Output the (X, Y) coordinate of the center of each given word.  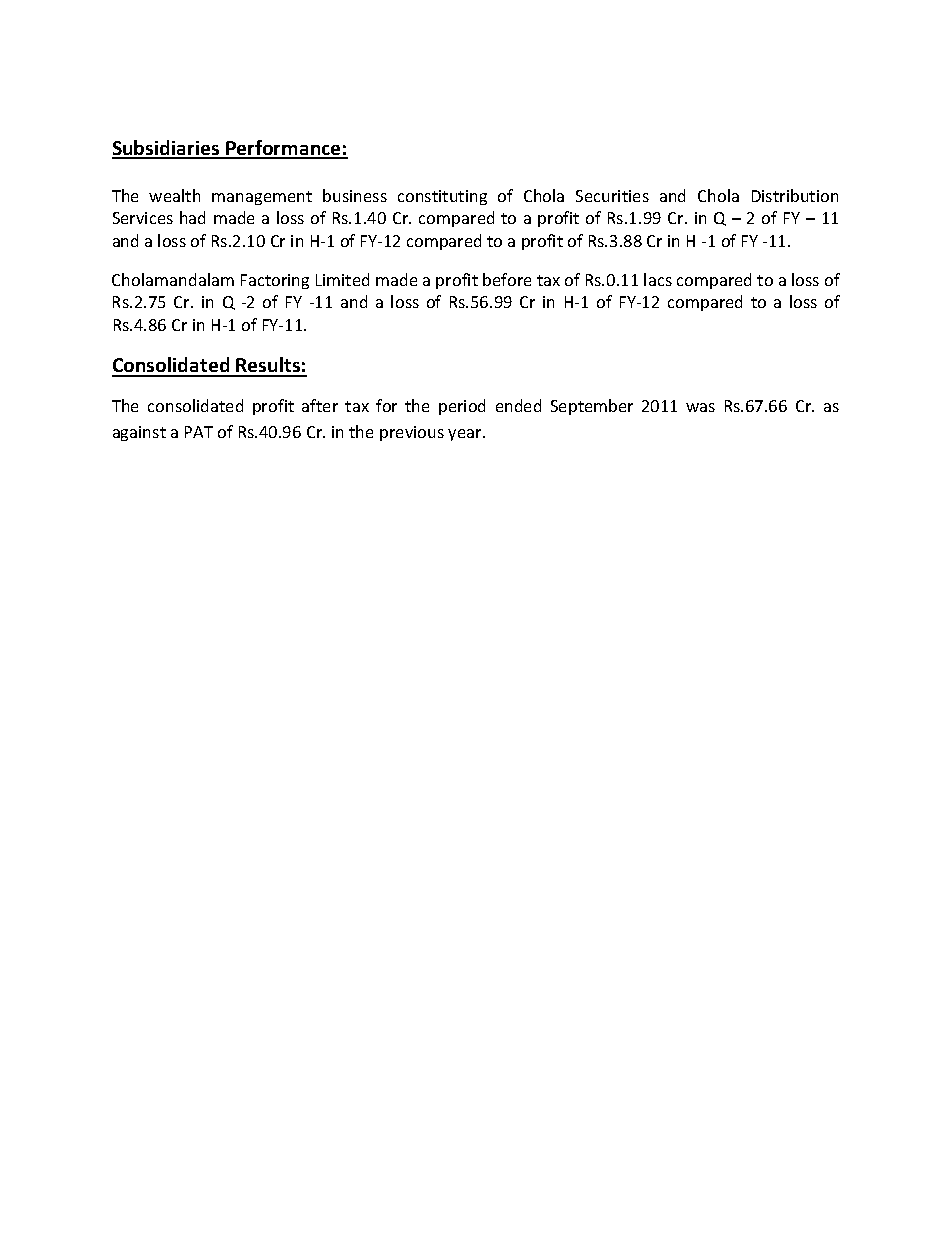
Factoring (275, 281)
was (700, 407)
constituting (442, 197)
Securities (612, 196)
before (507, 279)
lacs (658, 279)
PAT (199, 432)
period (462, 407)
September (592, 407)
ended (518, 405)
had (192, 217)
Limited (342, 279)
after (320, 405)
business (355, 195)
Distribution (795, 195)
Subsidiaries (167, 149)
